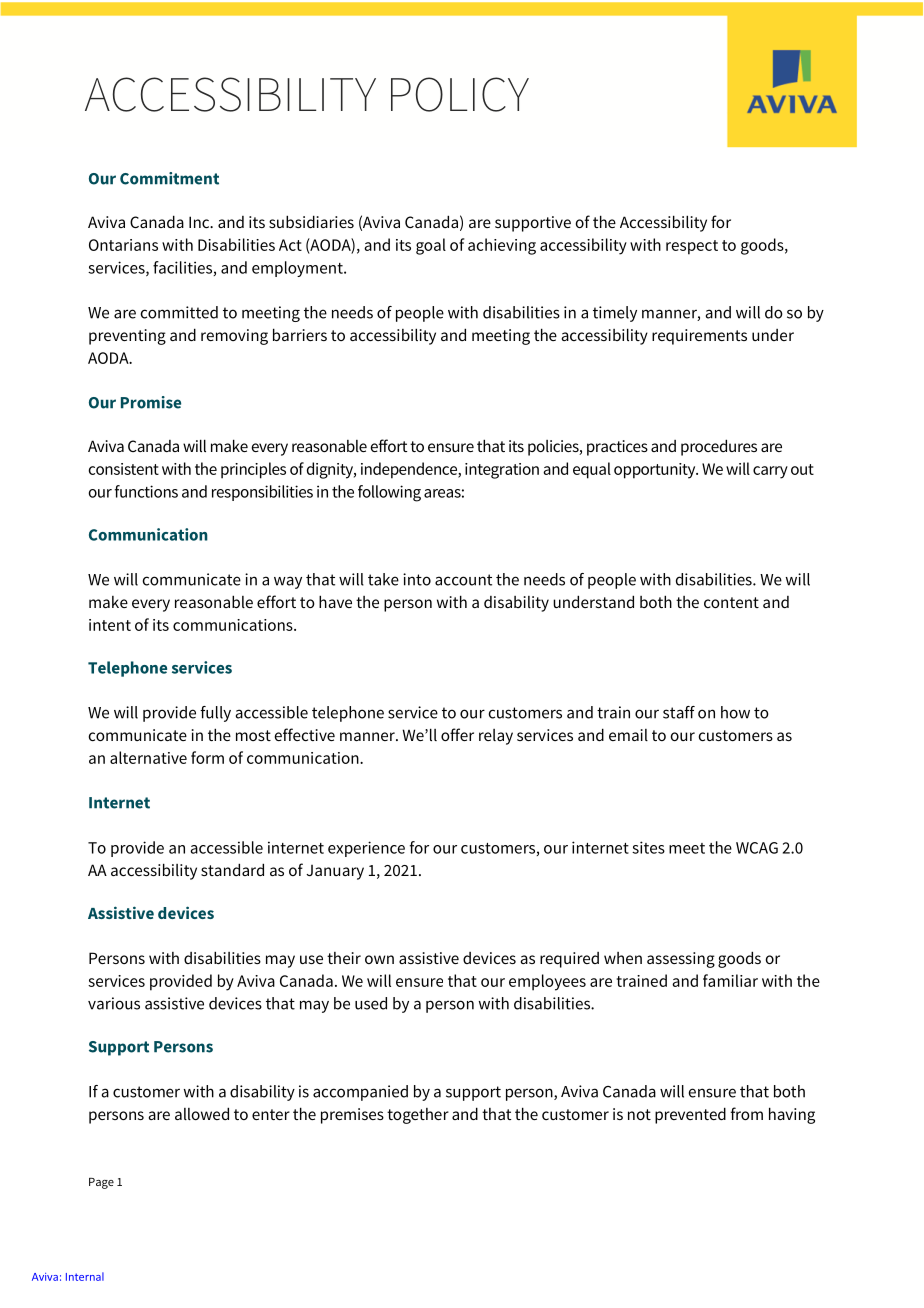  What do you see at coordinates (169, 178) in the image?
I see `Commitment` at bounding box center [169, 178].
